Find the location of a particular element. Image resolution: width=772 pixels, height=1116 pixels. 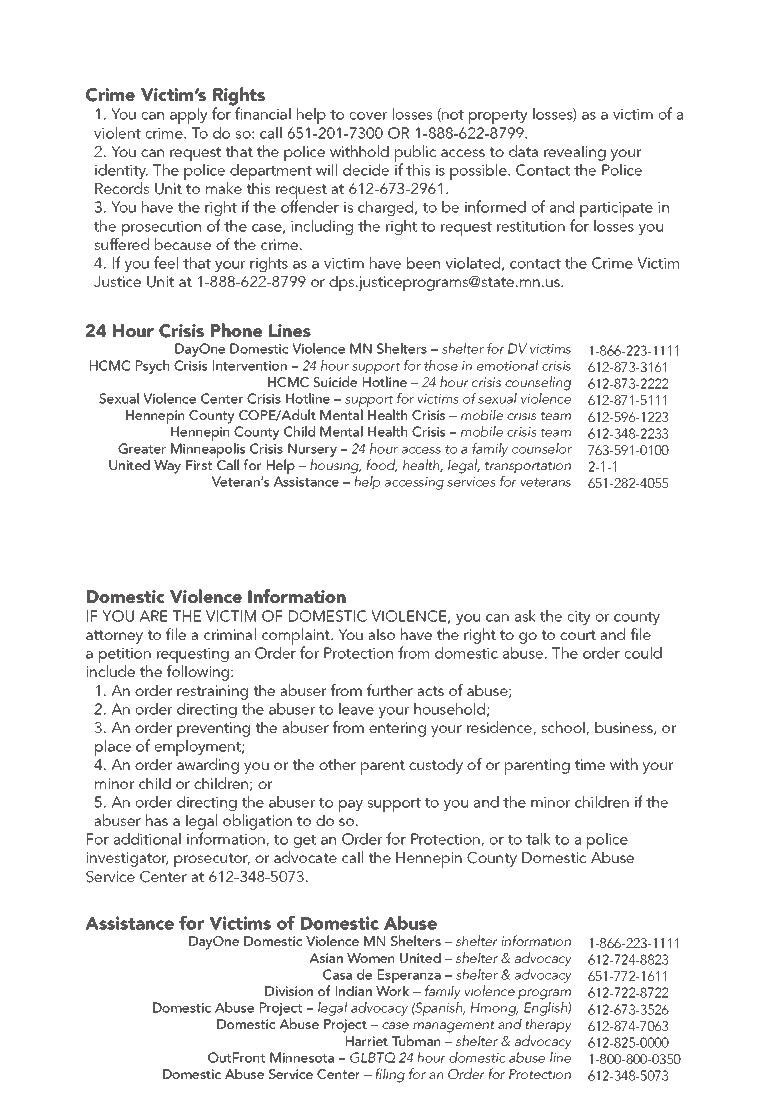

also is located at coordinates (381, 634).
